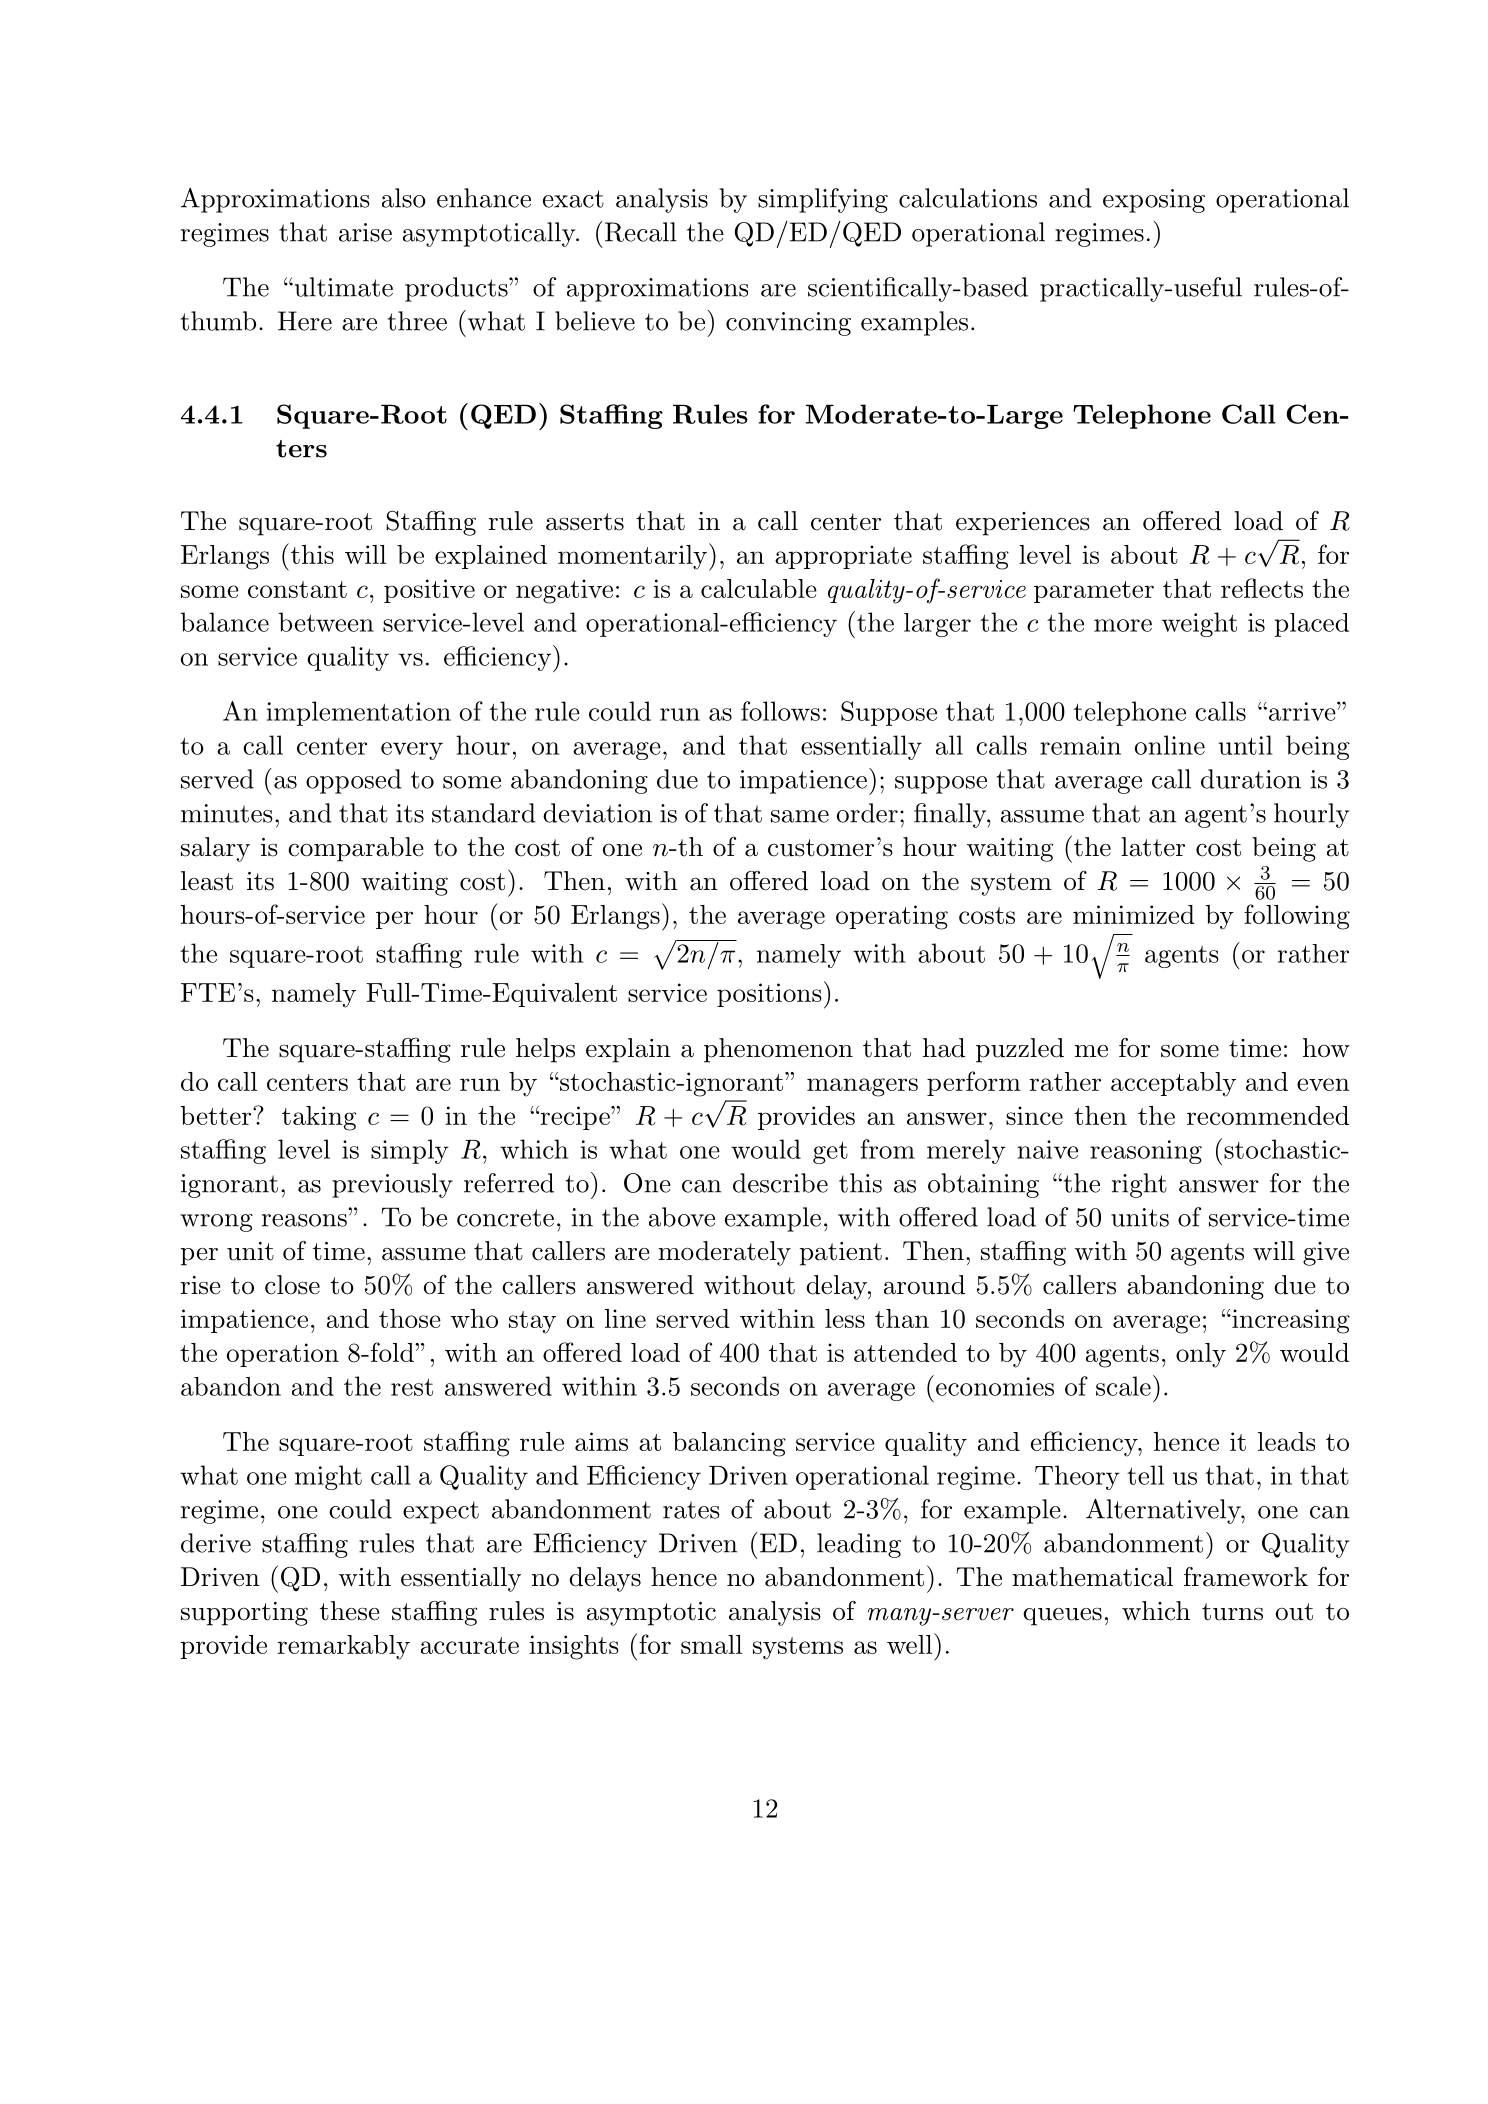  I want to click on these, so click(350, 1611).
